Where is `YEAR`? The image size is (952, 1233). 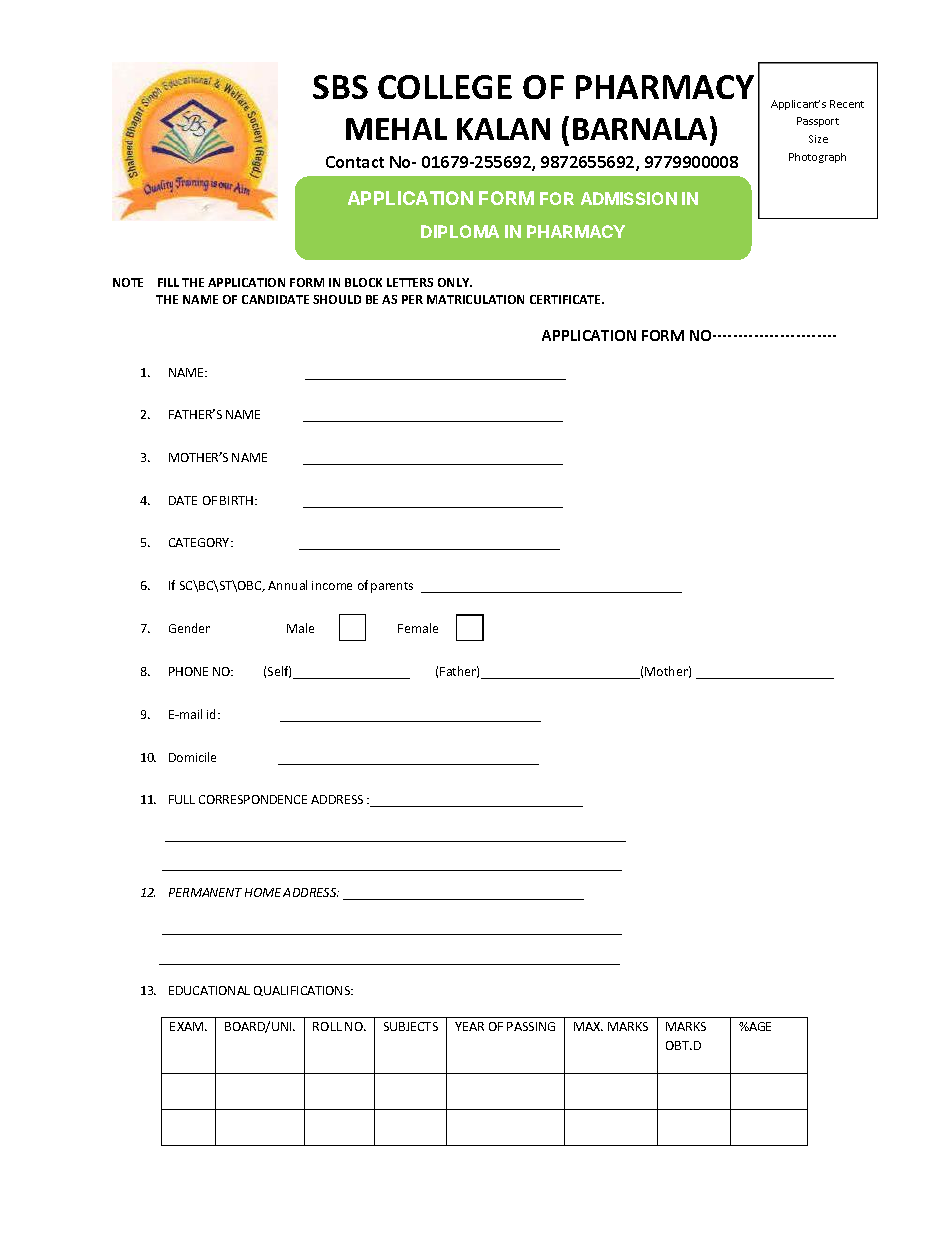
YEAR is located at coordinates (469, 1026).
